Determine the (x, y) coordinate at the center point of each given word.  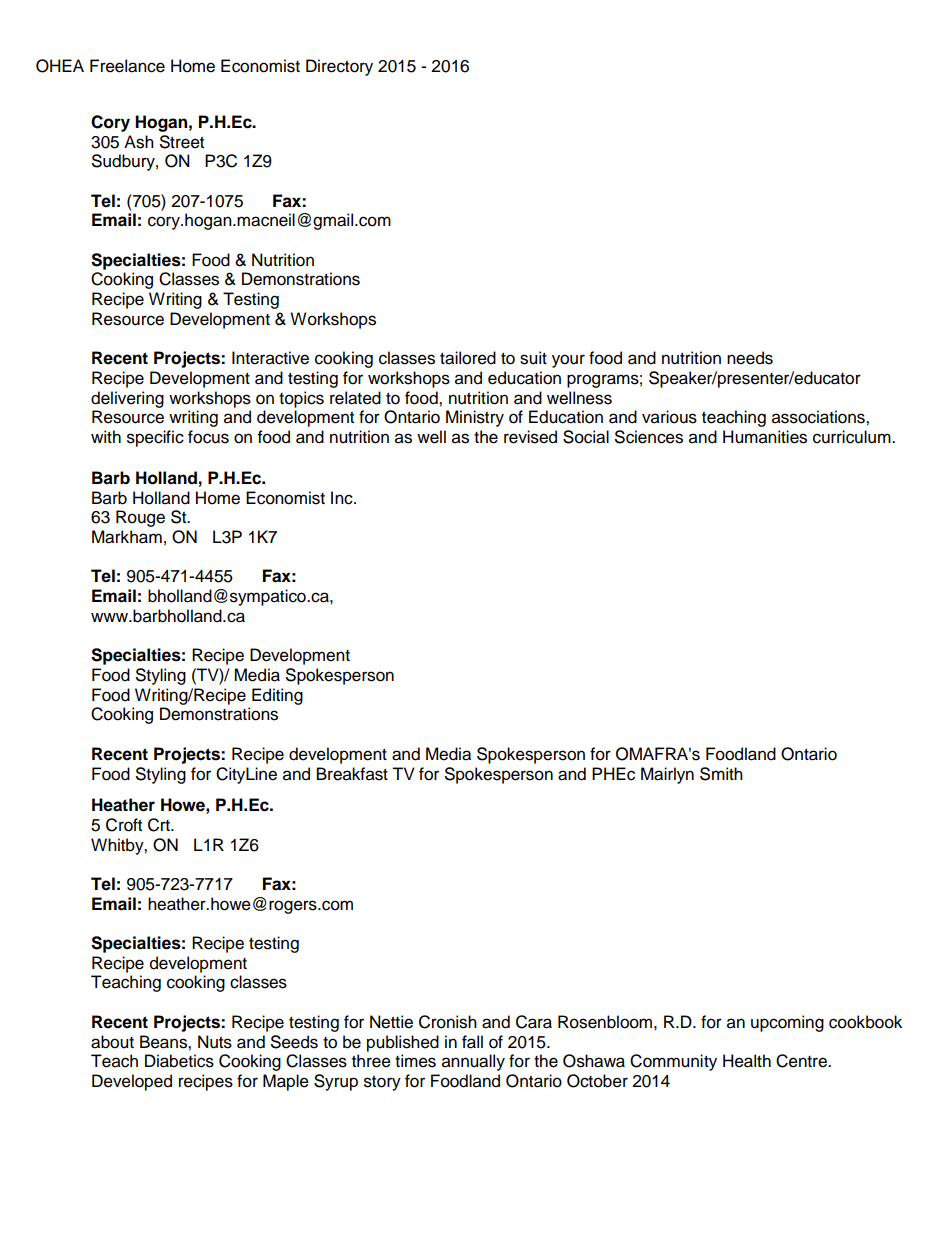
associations (819, 417)
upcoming (787, 1023)
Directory (339, 67)
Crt (160, 825)
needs (750, 358)
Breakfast (352, 774)
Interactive (270, 358)
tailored (468, 358)
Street (182, 142)
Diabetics (179, 1061)
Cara (534, 1022)
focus (208, 437)
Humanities (765, 437)
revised (530, 437)
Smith (721, 774)
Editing (277, 696)
